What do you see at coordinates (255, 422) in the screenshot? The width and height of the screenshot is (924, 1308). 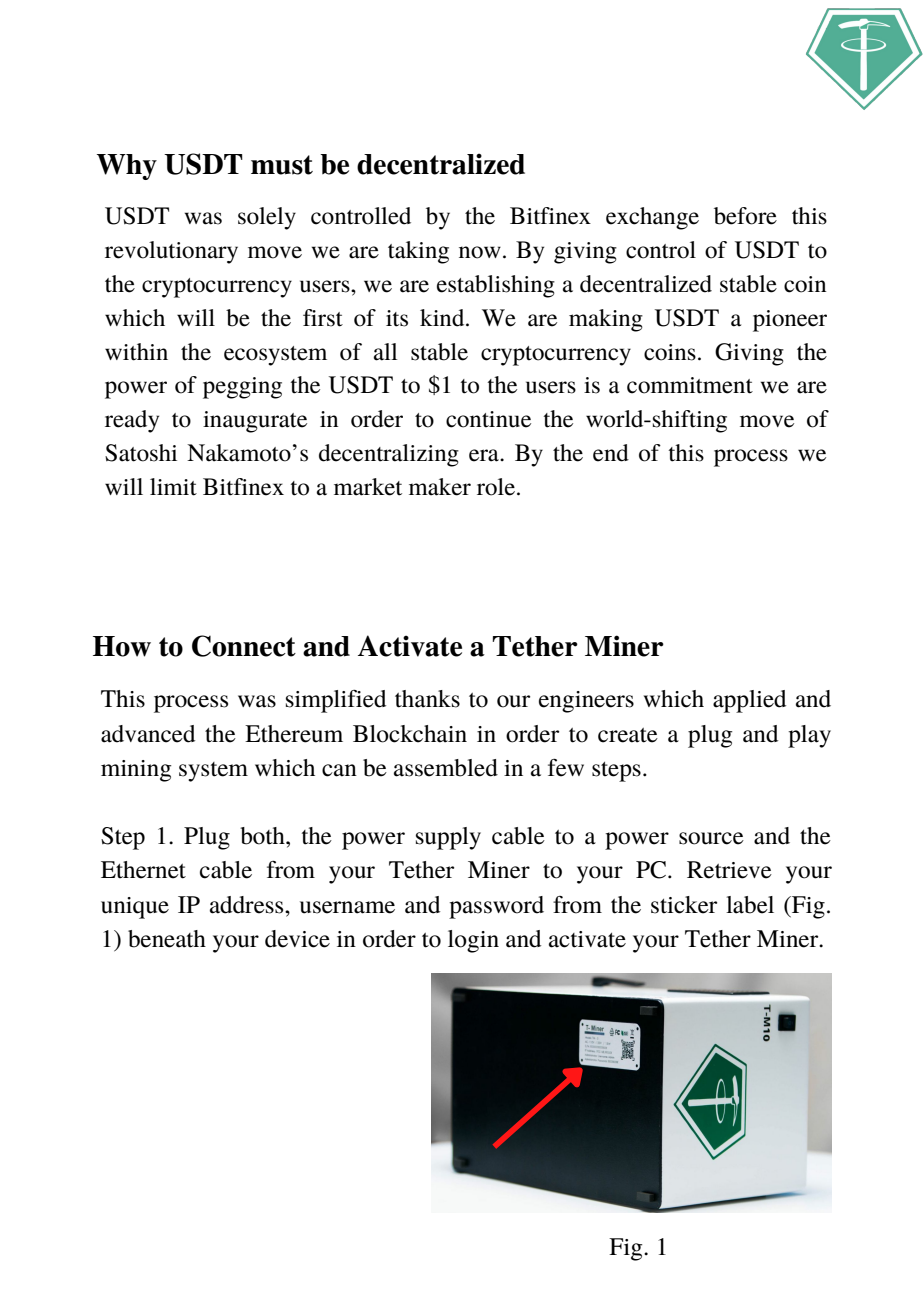 I see `inaugurate` at bounding box center [255, 422].
